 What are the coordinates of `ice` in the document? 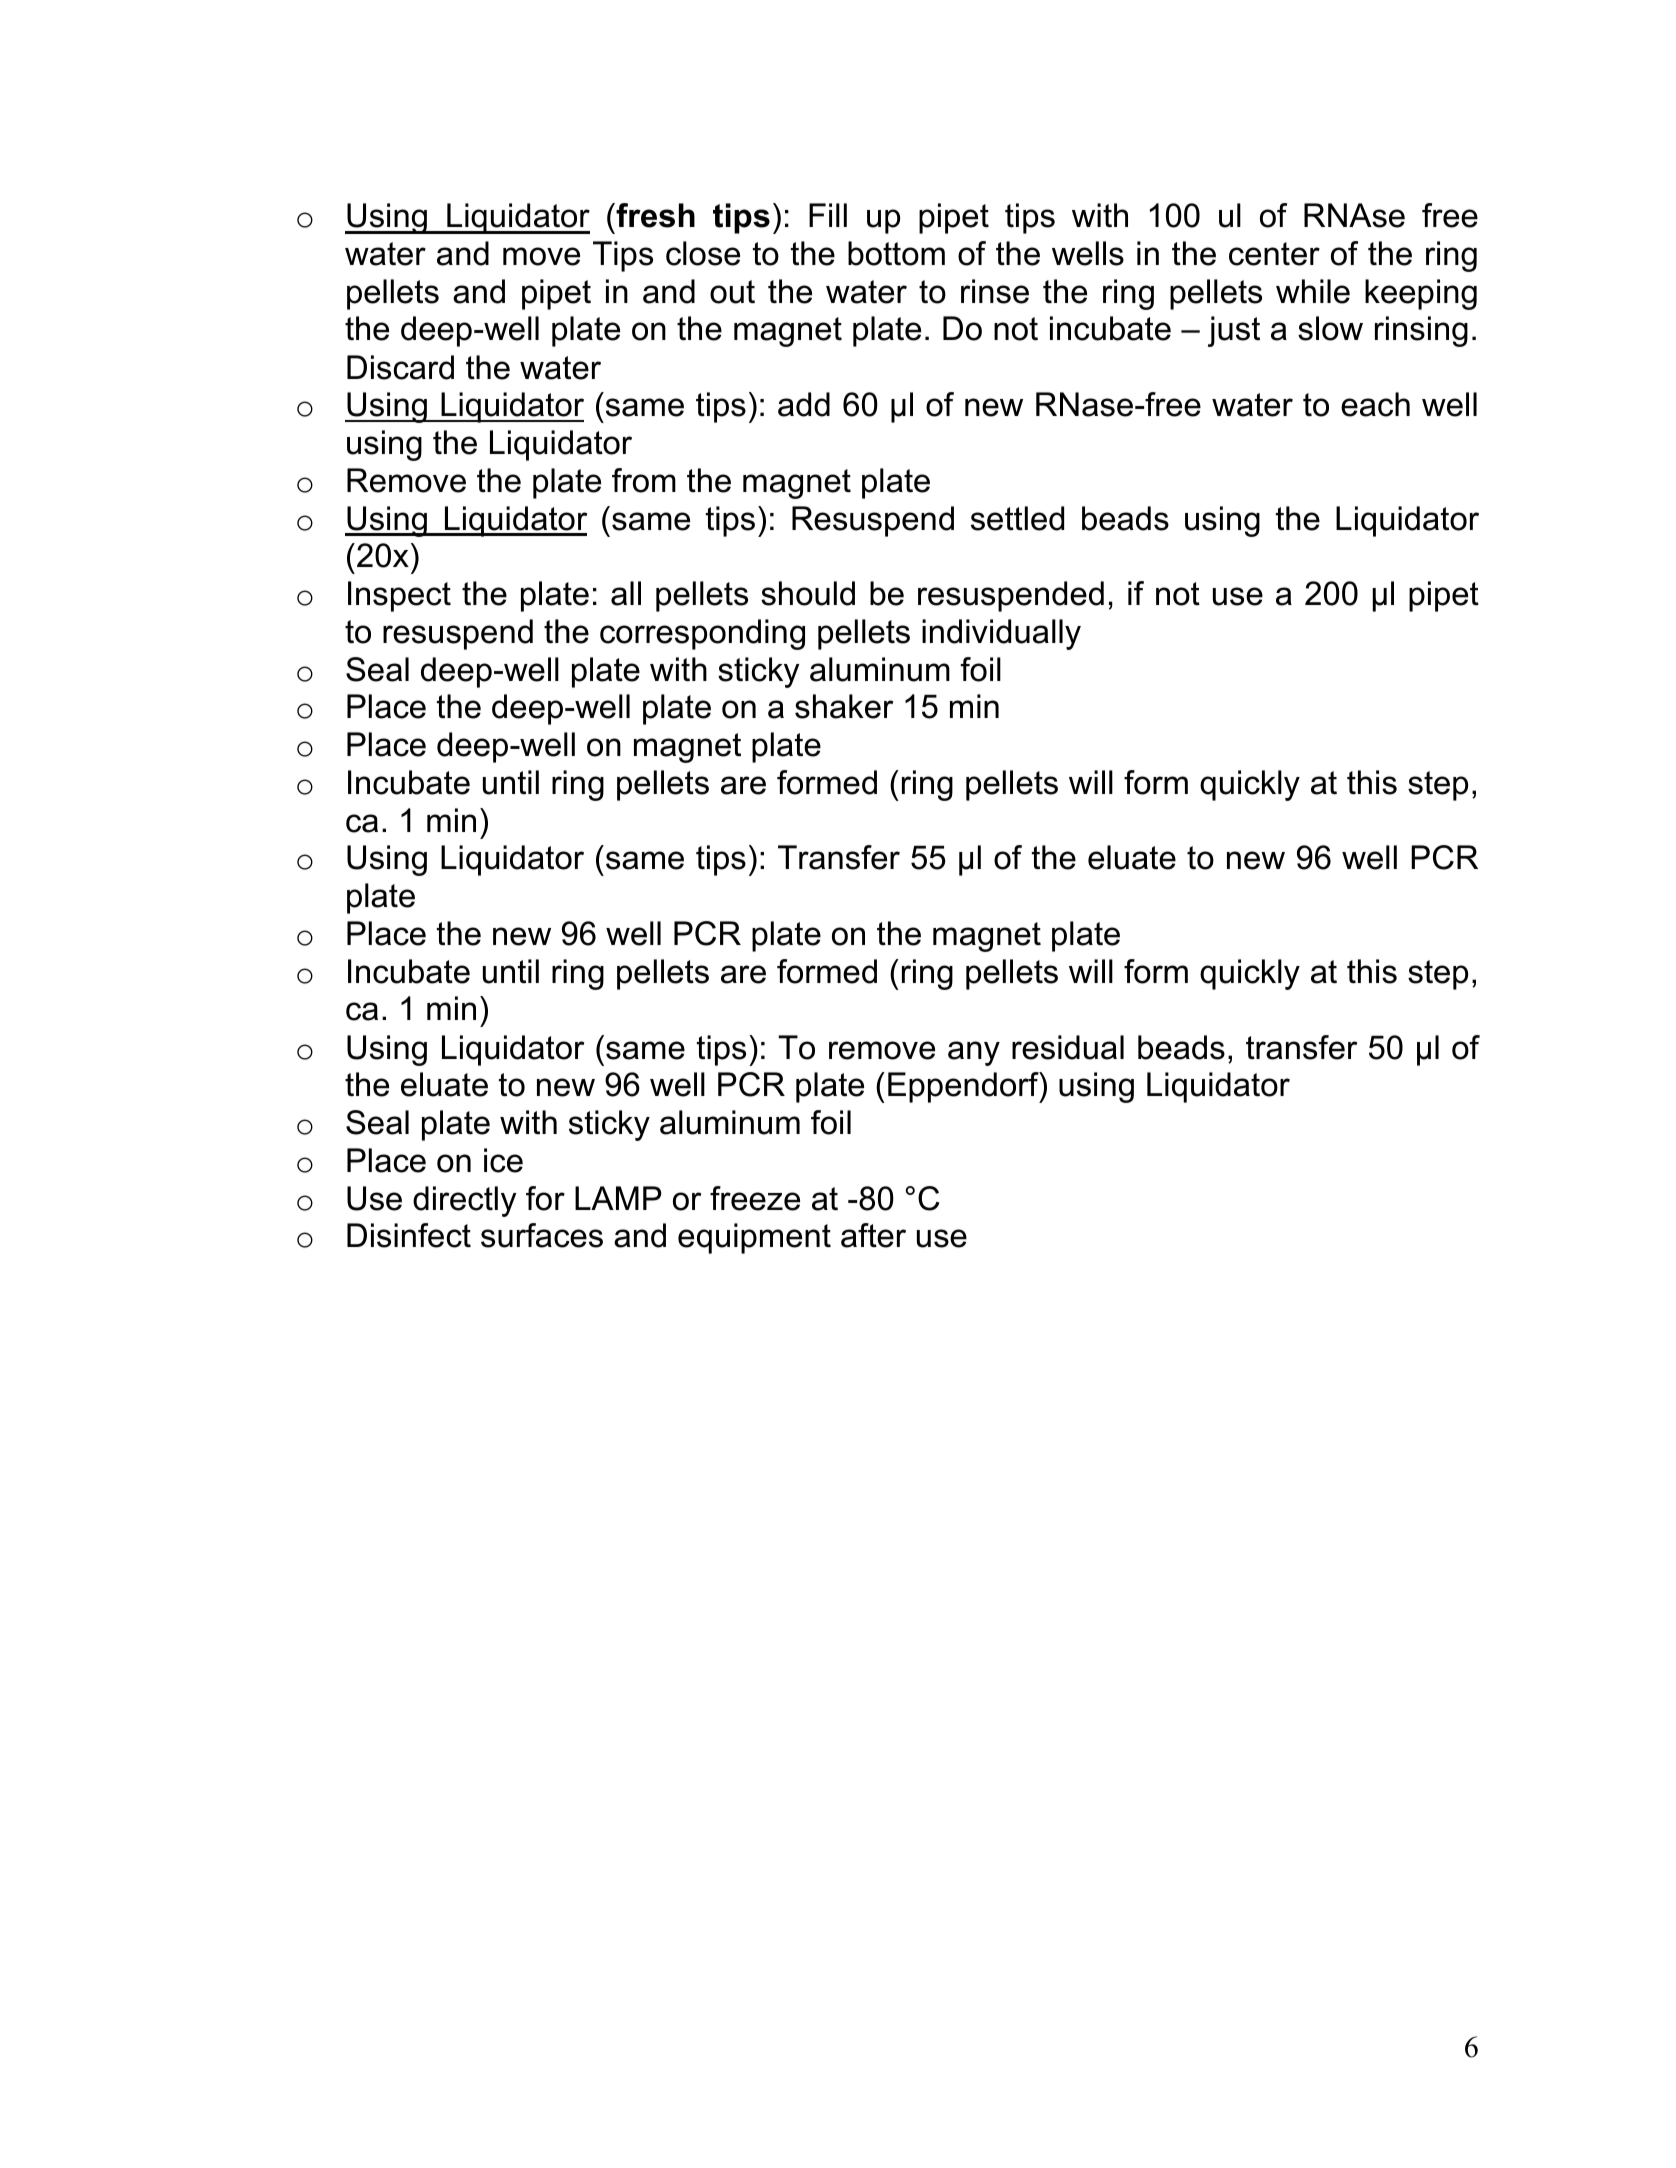 It's located at (503, 1160).
